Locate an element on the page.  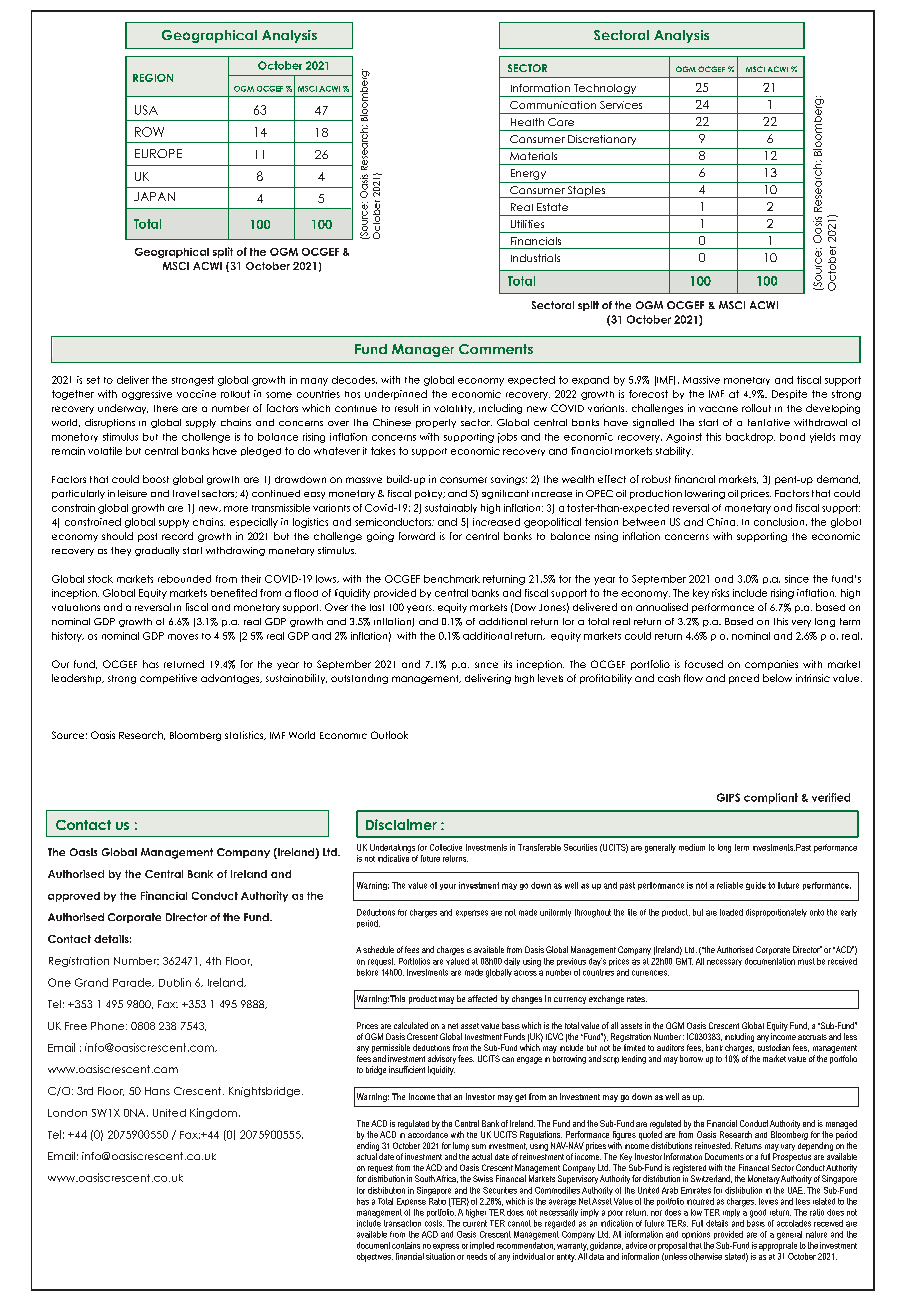
policy is located at coordinates (430, 494).
